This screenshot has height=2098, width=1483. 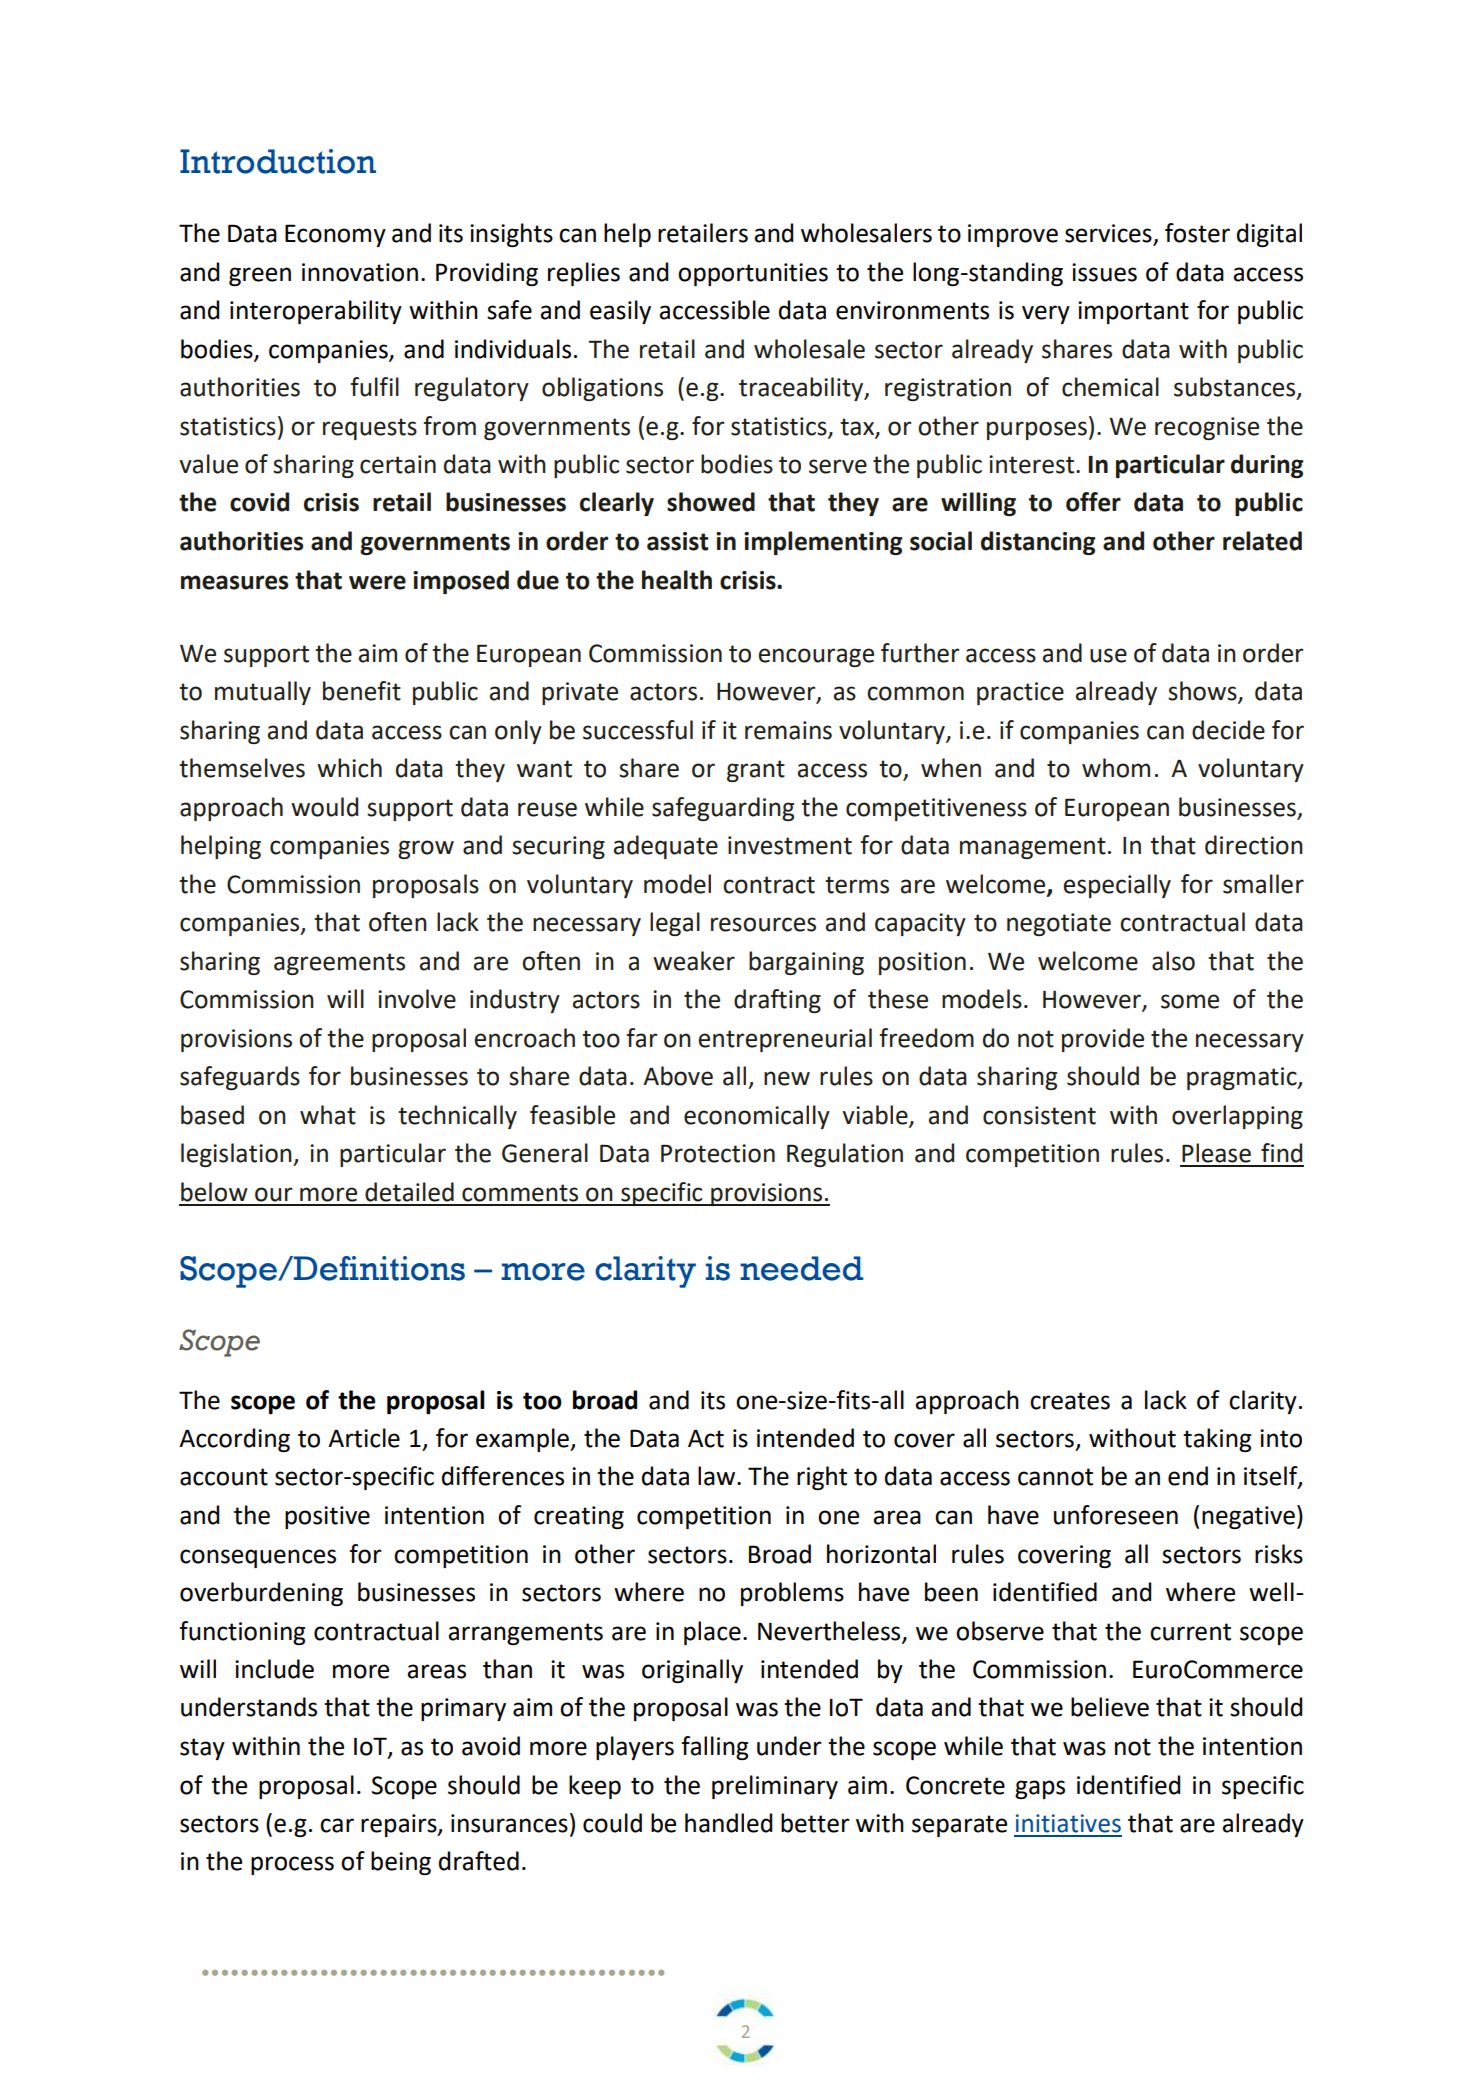 I want to click on services, so click(x=1109, y=234).
